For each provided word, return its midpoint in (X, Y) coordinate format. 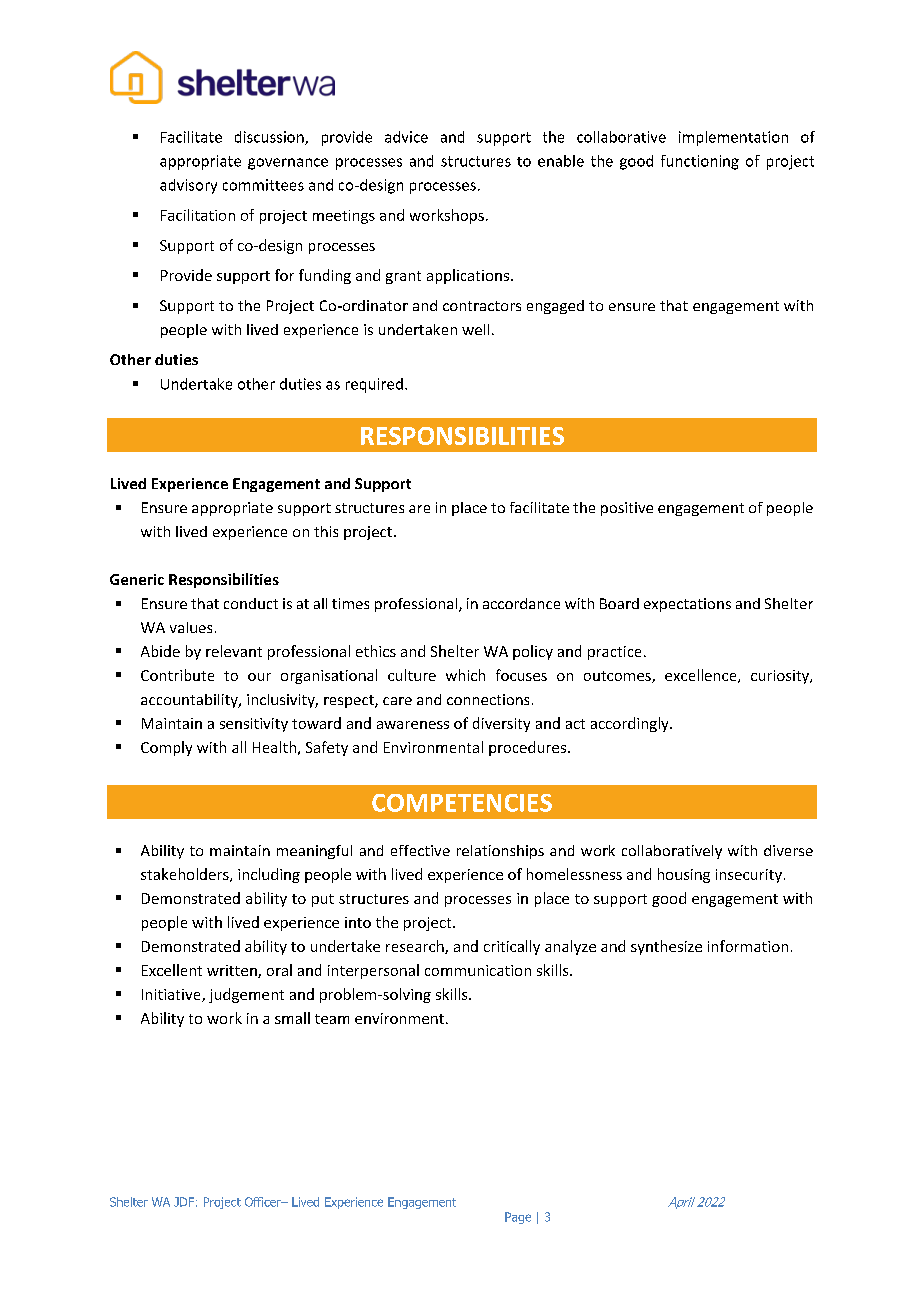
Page (518, 1218)
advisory (188, 186)
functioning (700, 162)
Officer (264, 1202)
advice (406, 137)
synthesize (666, 947)
